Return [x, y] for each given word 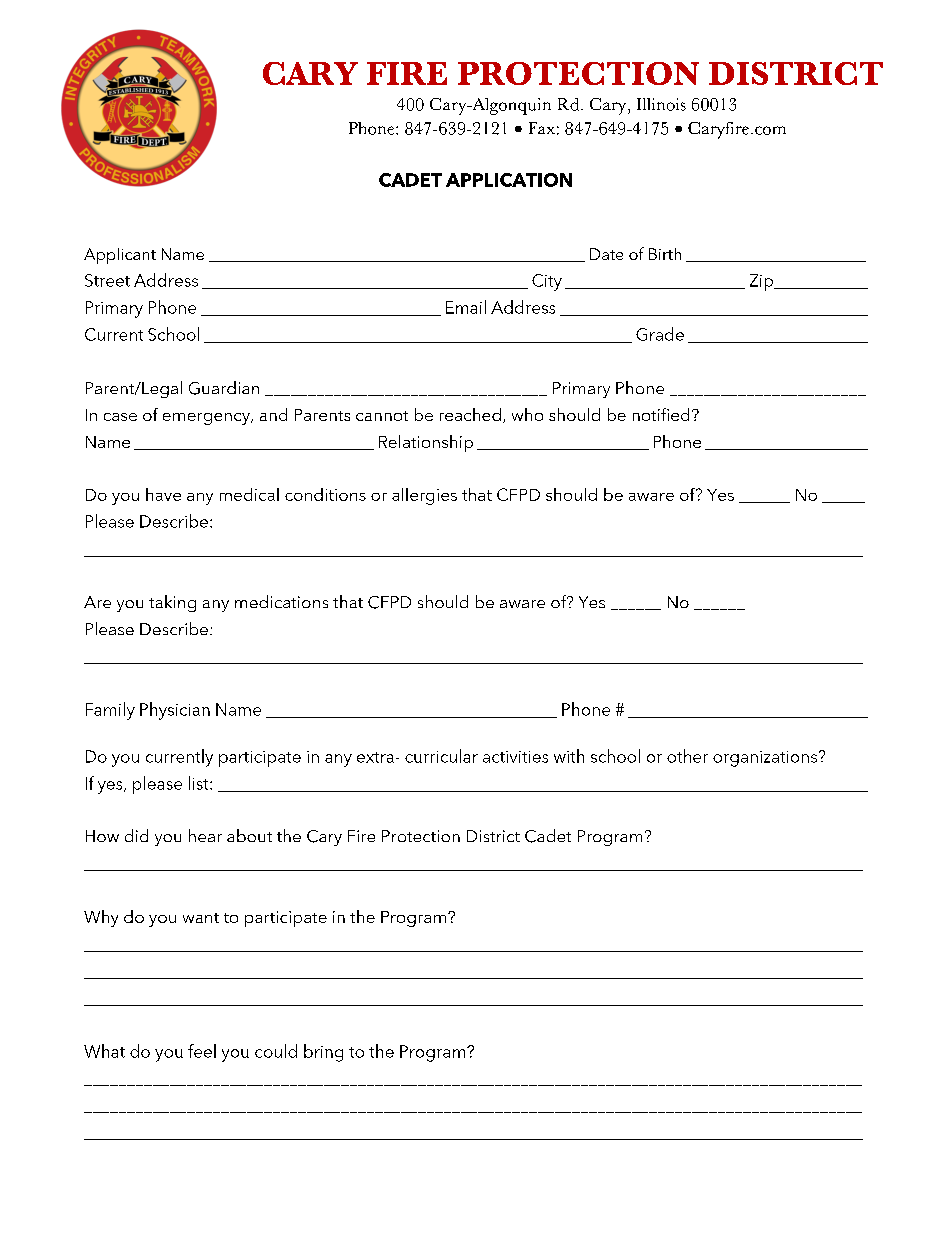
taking [172, 603]
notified [661, 414]
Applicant [120, 256]
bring [323, 1053]
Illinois [661, 104]
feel [202, 1051]
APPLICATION [509, 180]
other [687, 756]
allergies [424, 496]
